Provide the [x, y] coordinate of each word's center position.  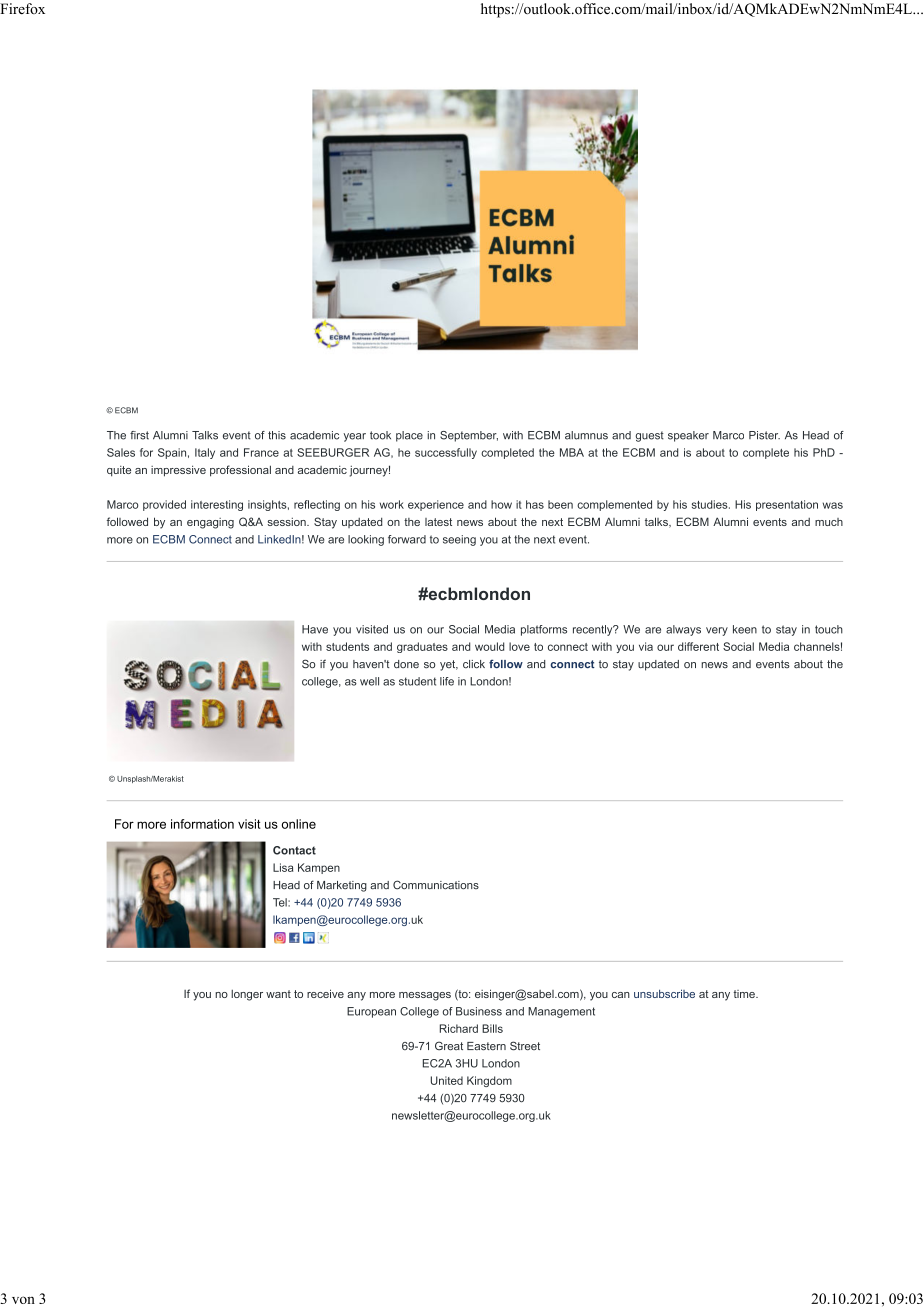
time [745, 994]
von [23, 1300]
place [409, 436]
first [139, 435]
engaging [210, 523]
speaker [688, 436]
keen [745, 629]
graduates [422, 647]
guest [650, 436]
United [447, 1080]
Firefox [22, 8]
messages [425, 996]
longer [247, 995]
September [469, 436]
